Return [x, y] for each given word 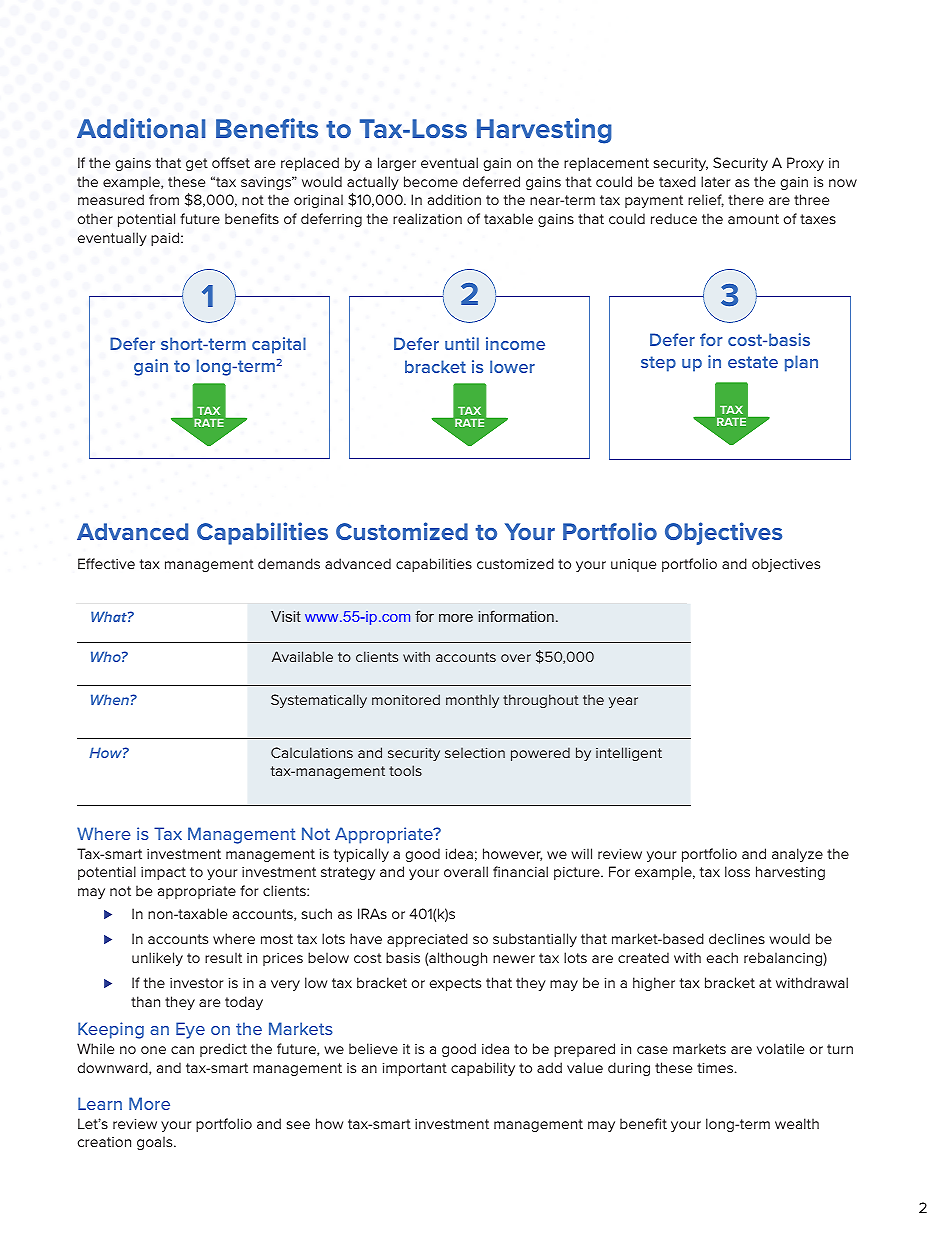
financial [520, 871]
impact [163, 873]
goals [156, 1143]
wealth [797, 1123]
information [516, 616]
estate [753, 362]
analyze [797, 855]
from [164, 199]
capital [279, 345]
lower [512, 366]
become [431, 181]
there [746, 199]
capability [483, 1069]
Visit [286, 616]
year [623, 702]
